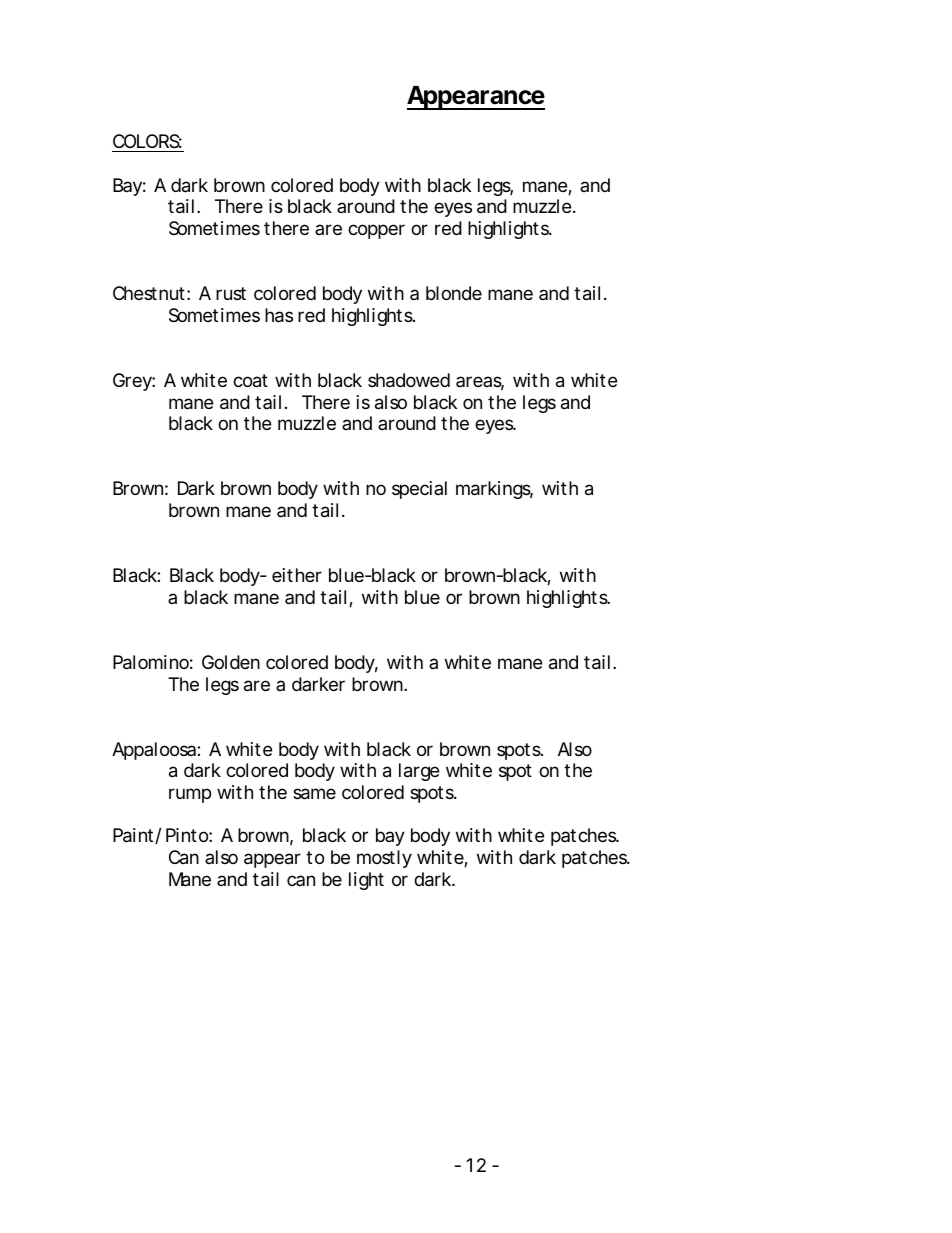 Image resolution: width=952 pixels, height=1233 pixels. What do you see at coordinates (419, 490) in the screenshot?
I see `special` at bounding box center [419, 490].
